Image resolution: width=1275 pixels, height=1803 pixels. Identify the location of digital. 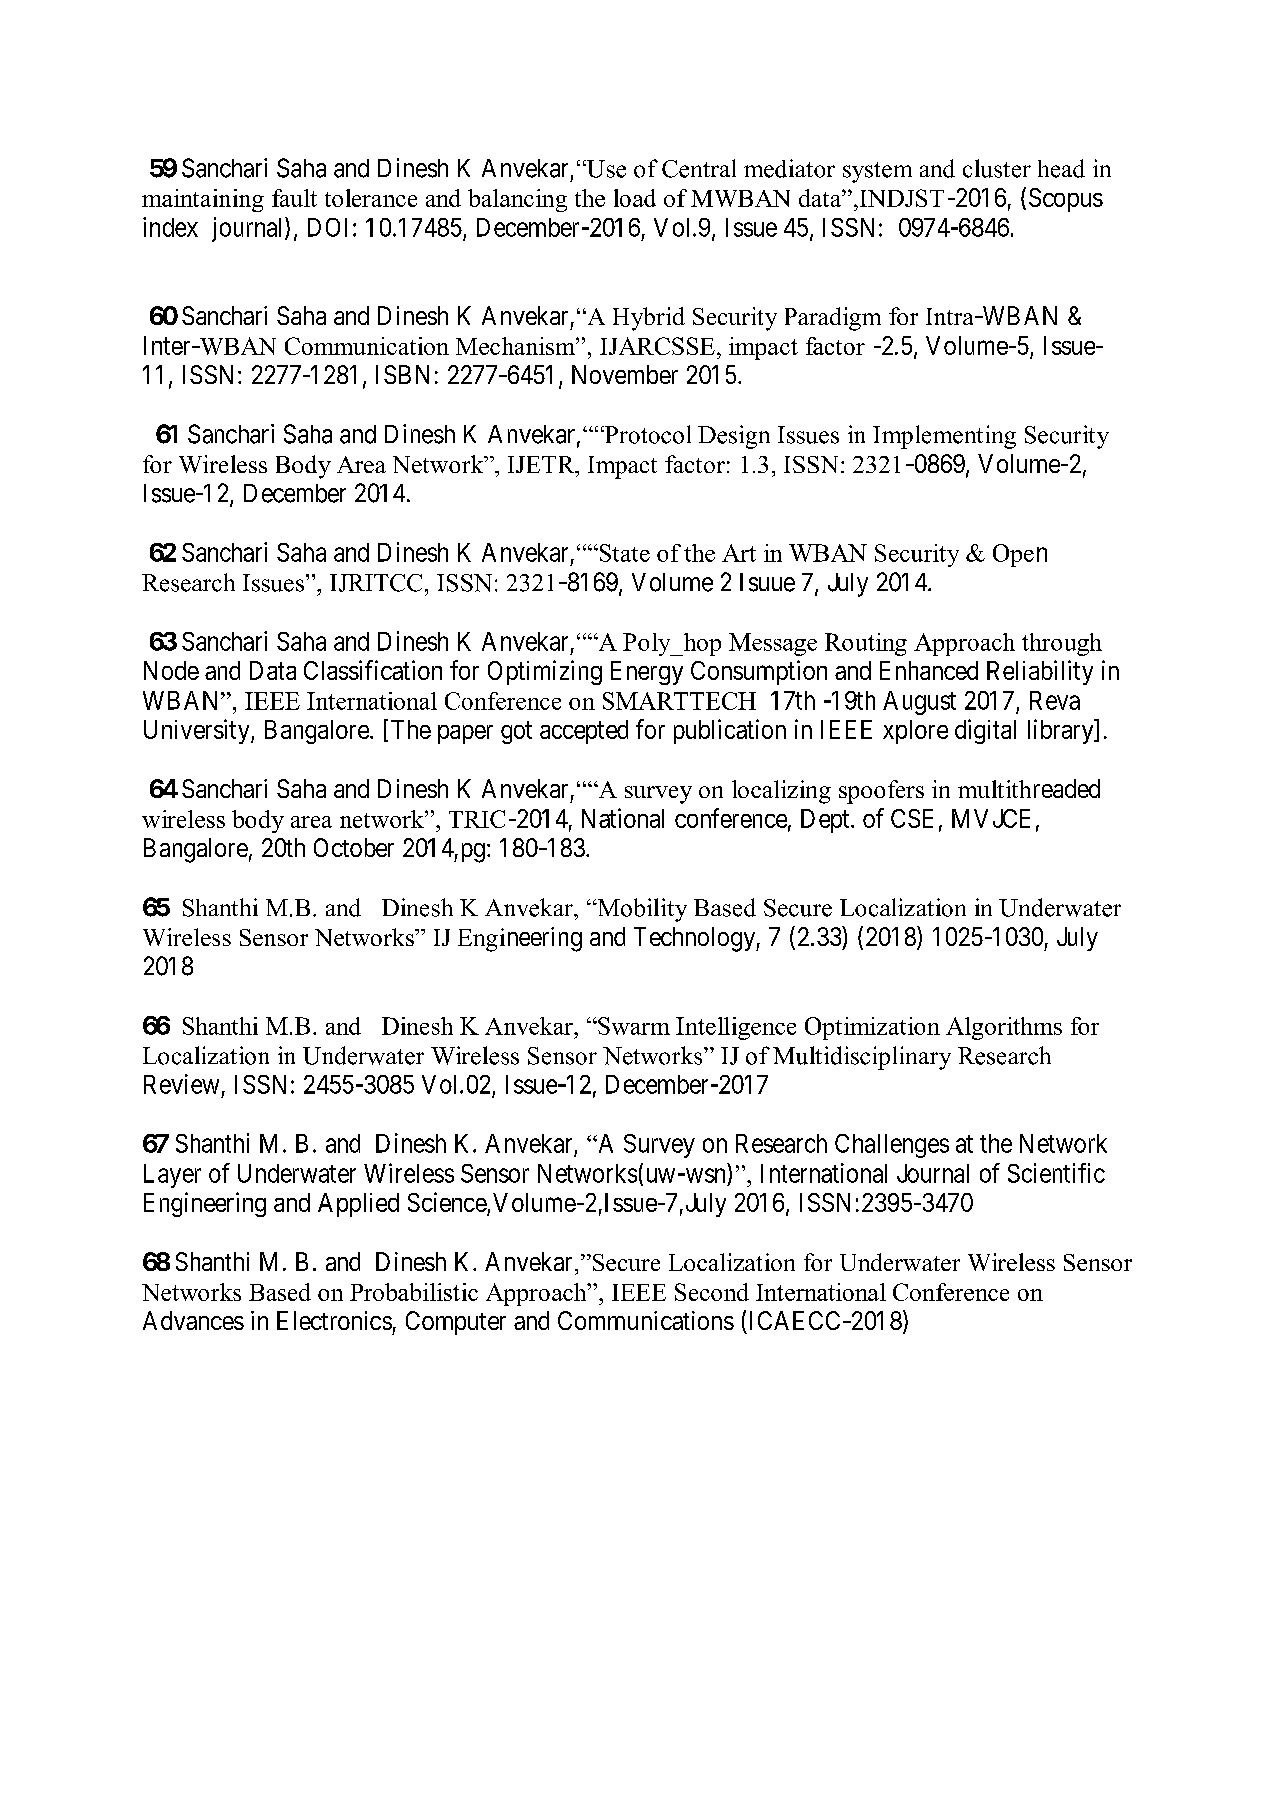
(985, 731).
